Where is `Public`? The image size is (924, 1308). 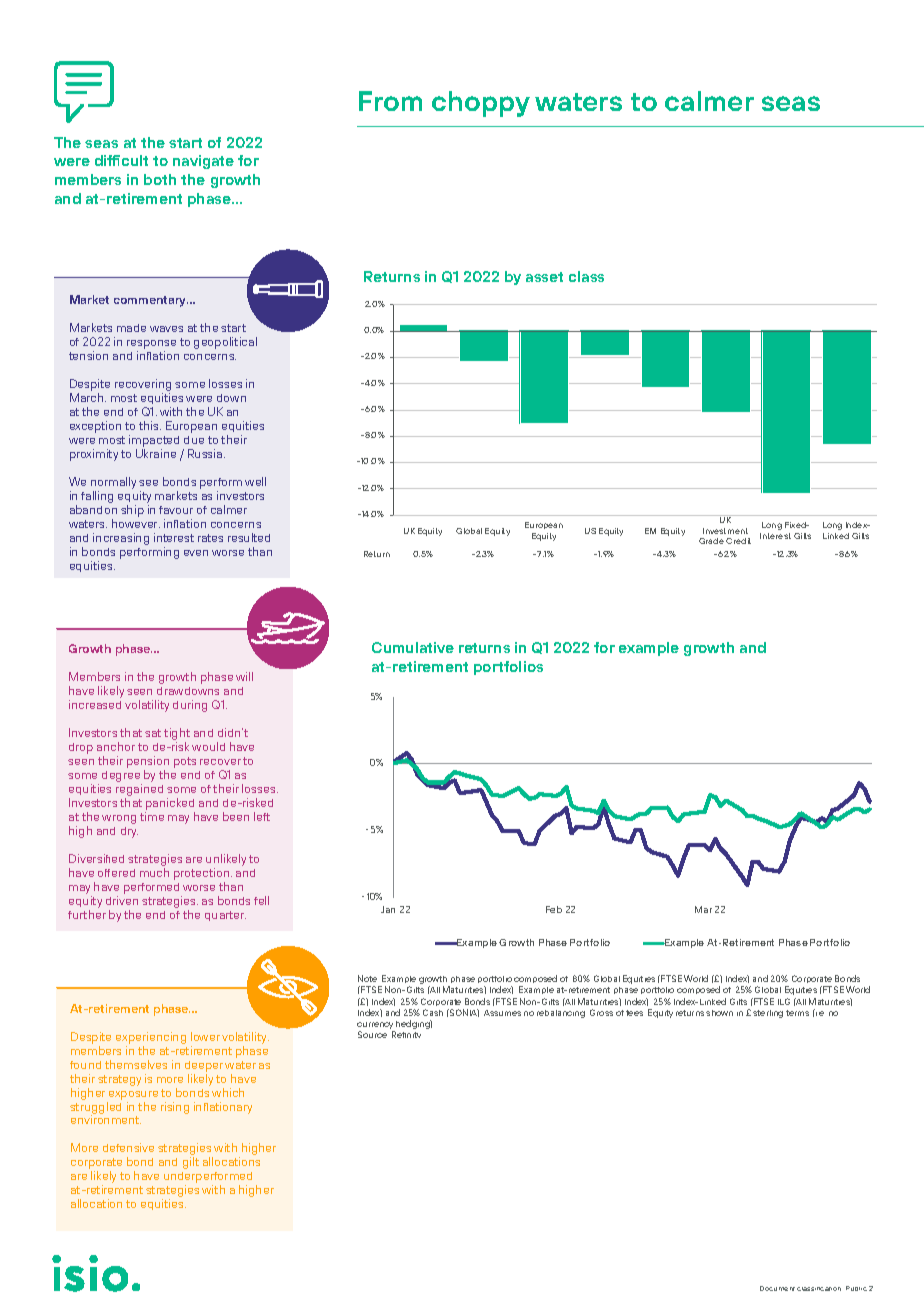 Public is located at coordinates (856, 1288).
